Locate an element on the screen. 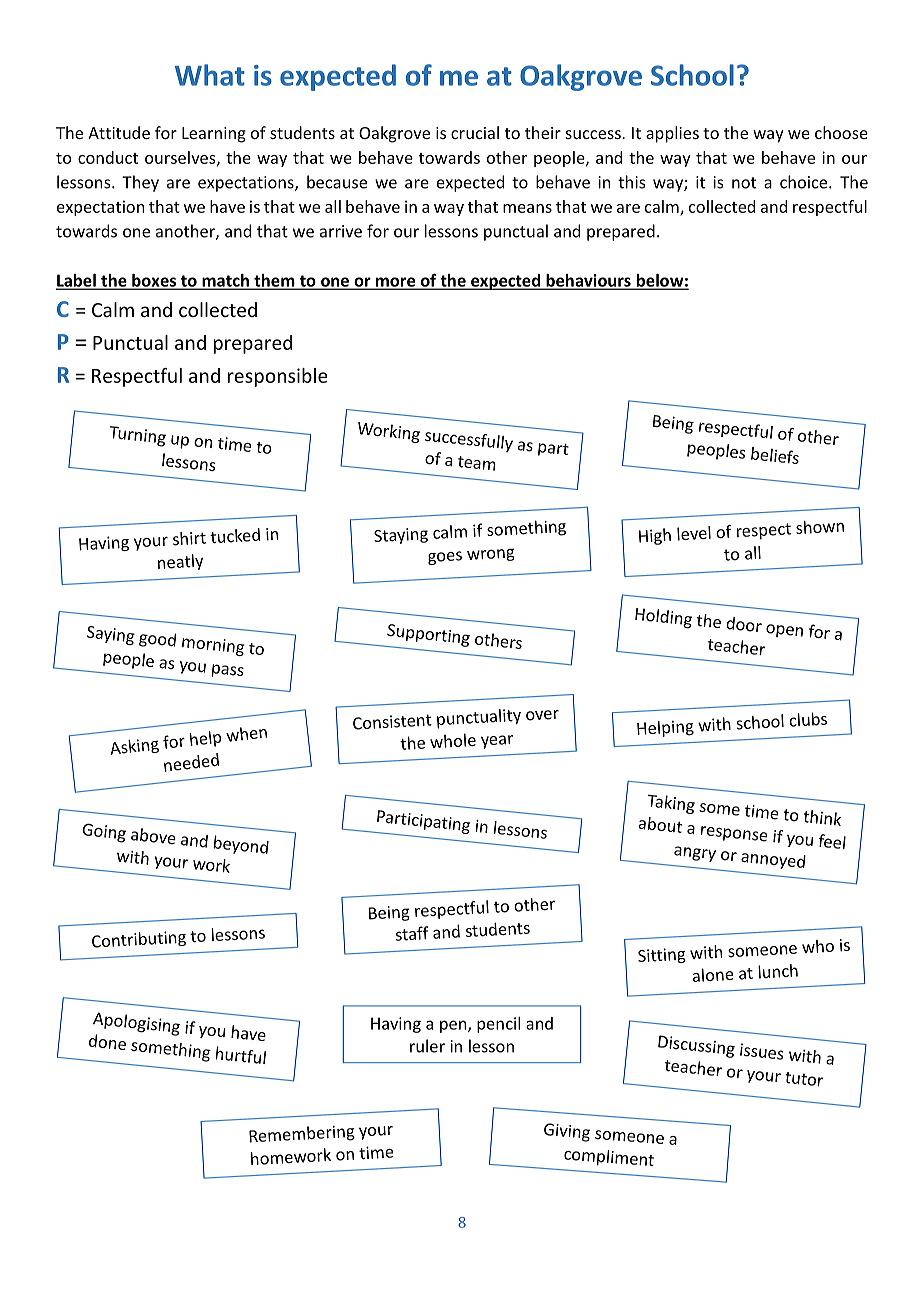 This screenshot has height=1308, width=924. School is located at coordinates (692, 75).
